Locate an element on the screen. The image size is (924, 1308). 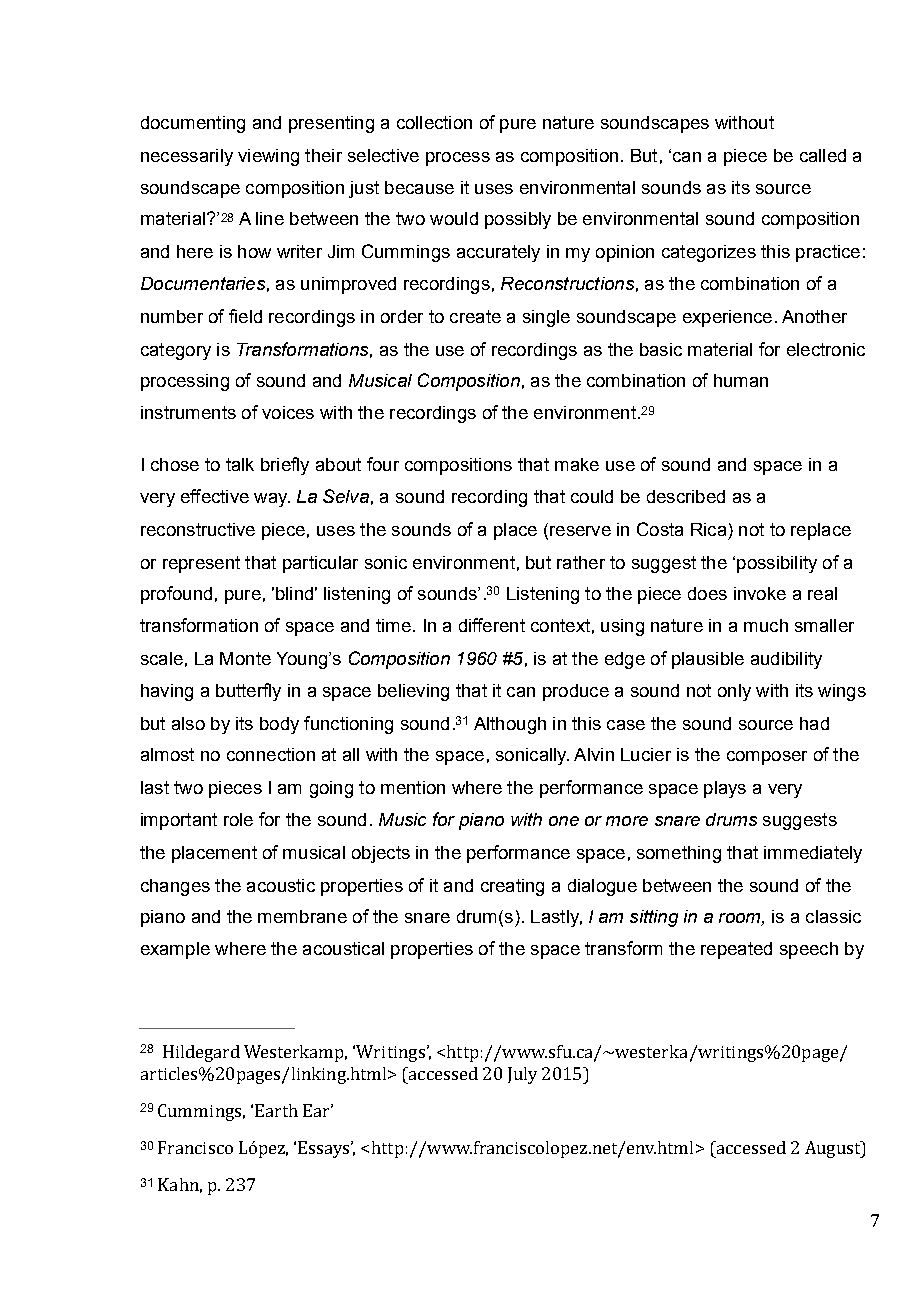
Earth is located at coordinates (276, 1110).
